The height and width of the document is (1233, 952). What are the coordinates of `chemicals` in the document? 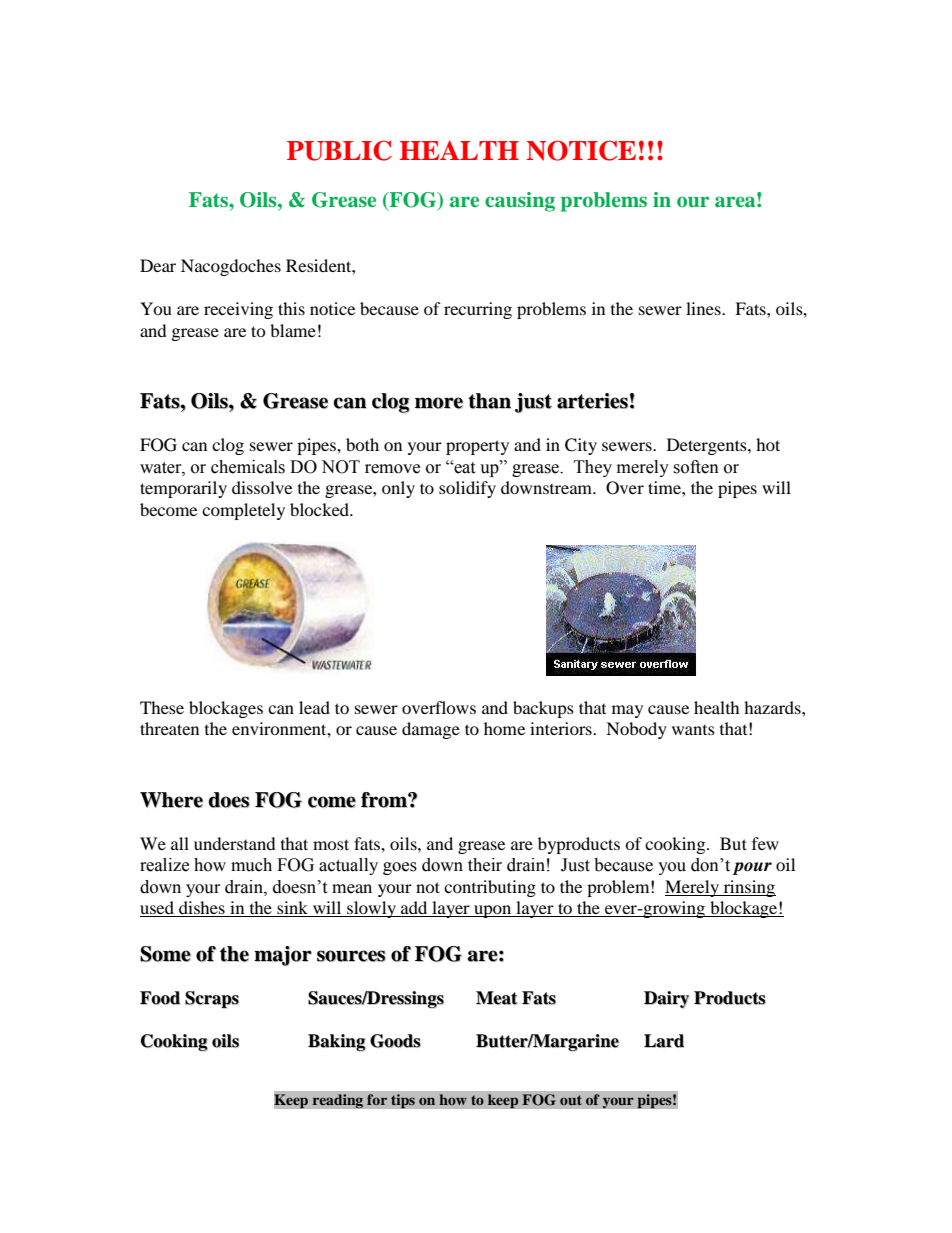 It's located at (248, 467).
